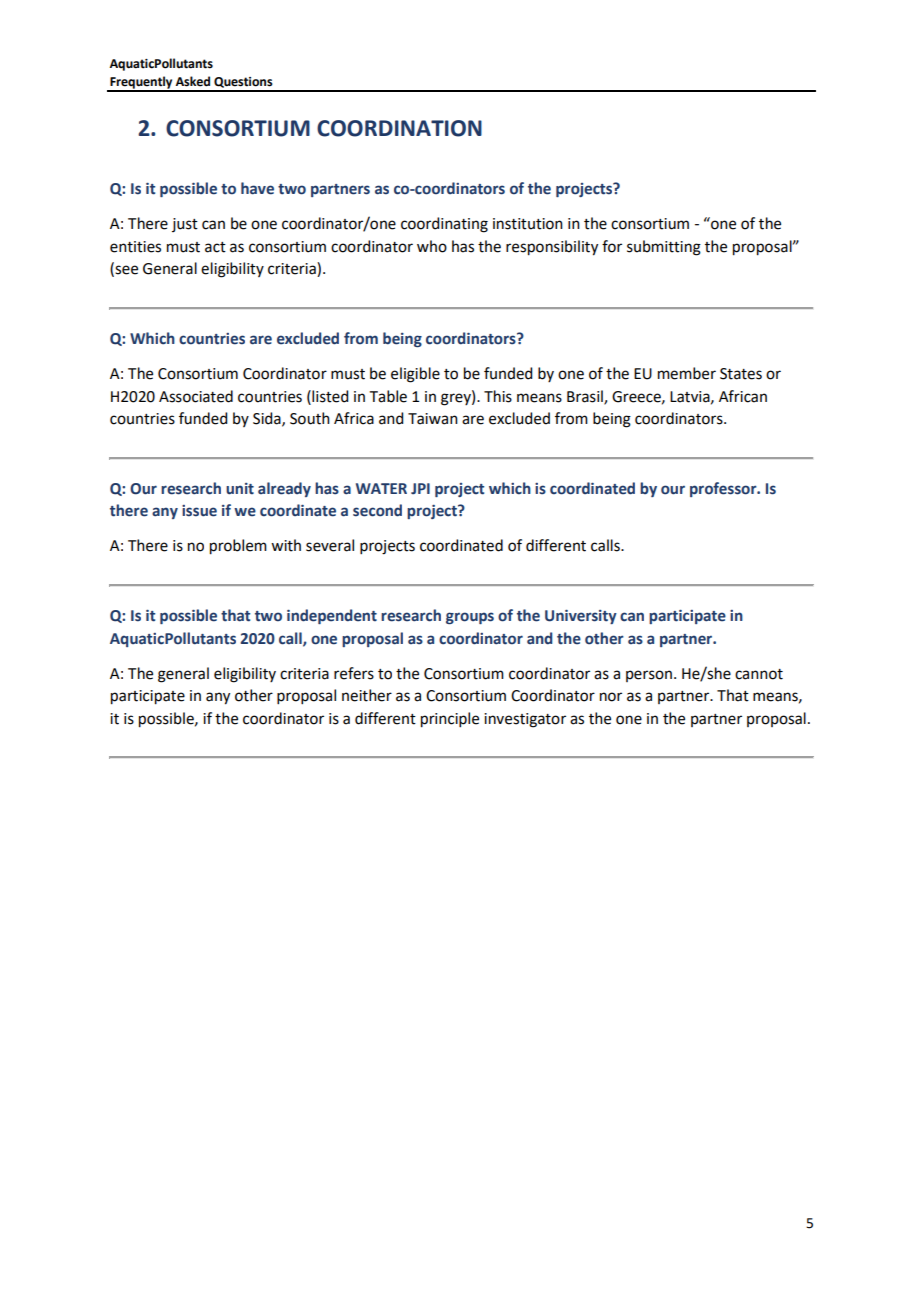 This image has width=924, height=1308. Describe the element at coordinates (586, 397) in the image. I see `Brasil` at that location.
